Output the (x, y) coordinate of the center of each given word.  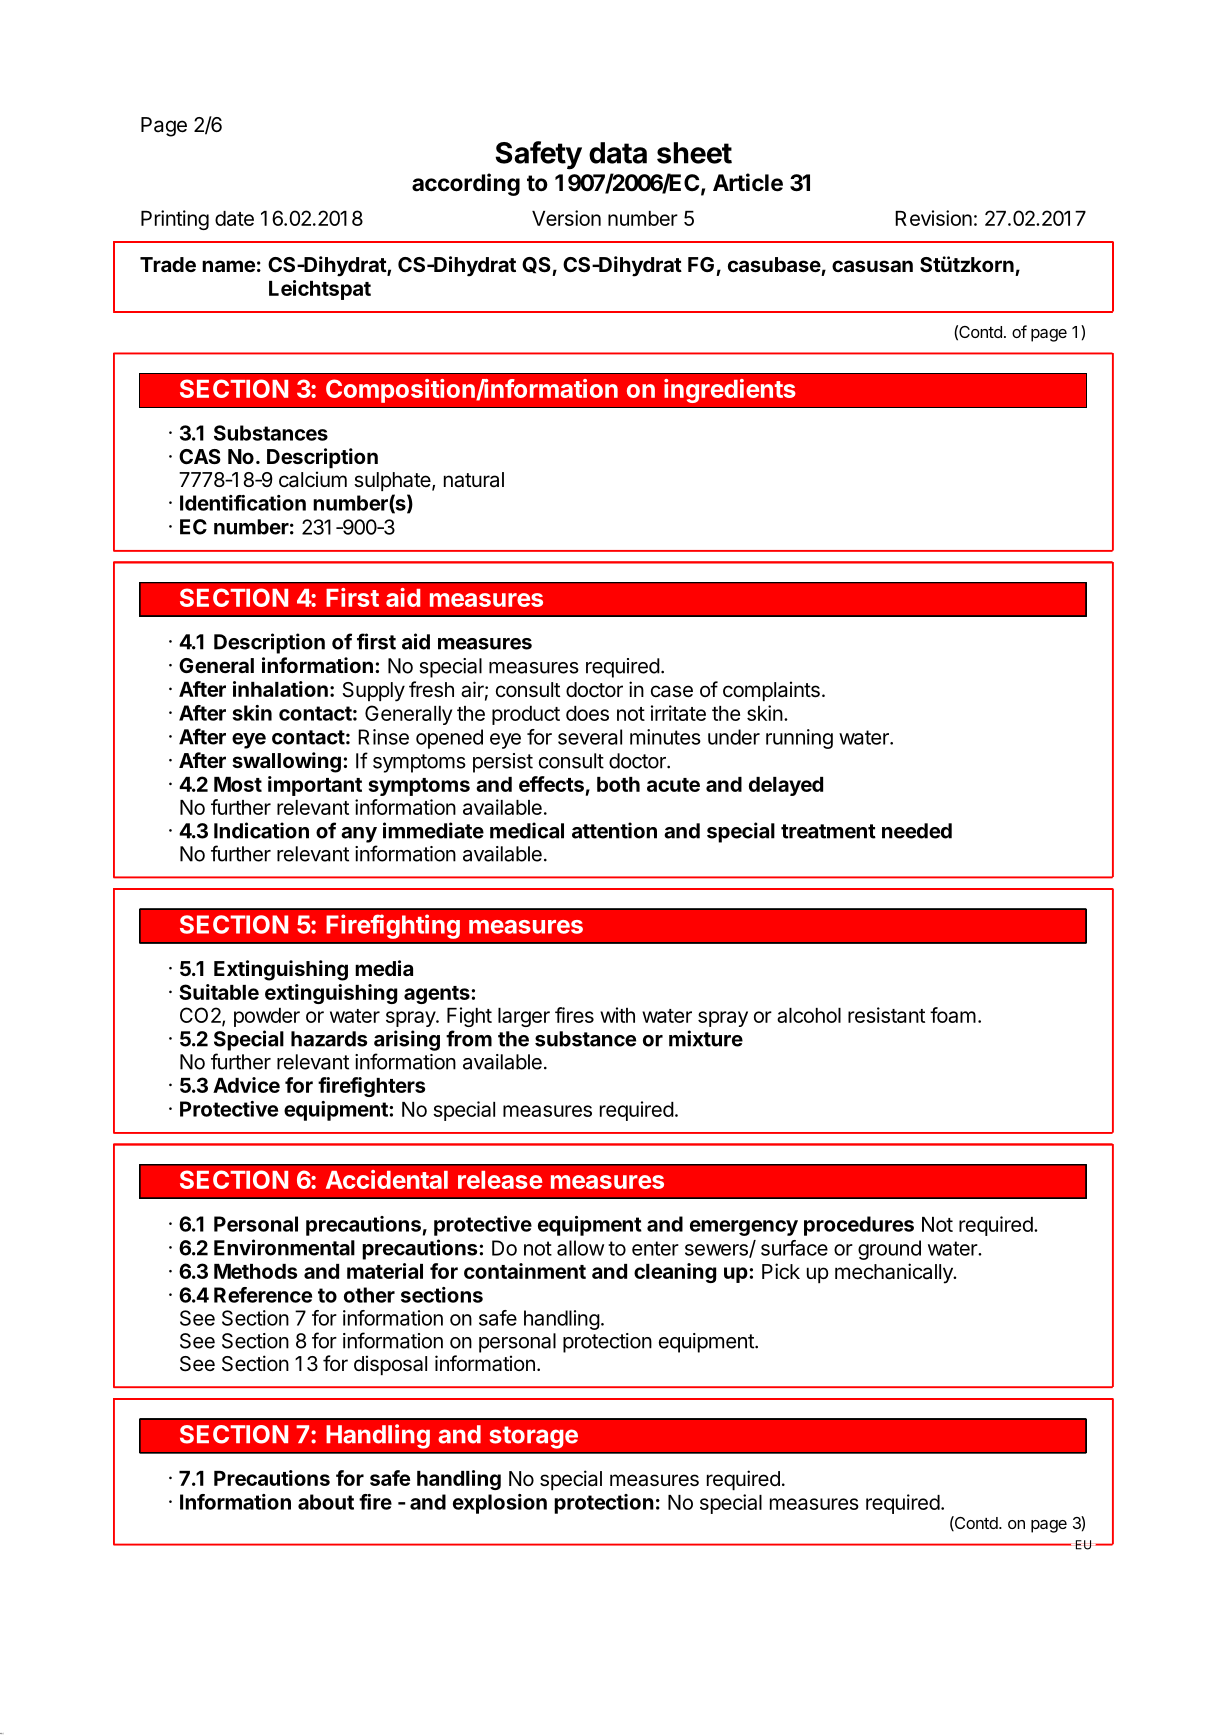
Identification (243, 503)
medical (527, 830)
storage (534, 1437)
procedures (859, 1226)
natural (474, 480)
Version (566, 218)
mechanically (895, 1273)
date (234, 218)
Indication (261, 830)
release (500, 1180)
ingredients (730, 391)
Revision (933, 218)
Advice (246, 1085)
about (326, 1502)
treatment (828, 831)
